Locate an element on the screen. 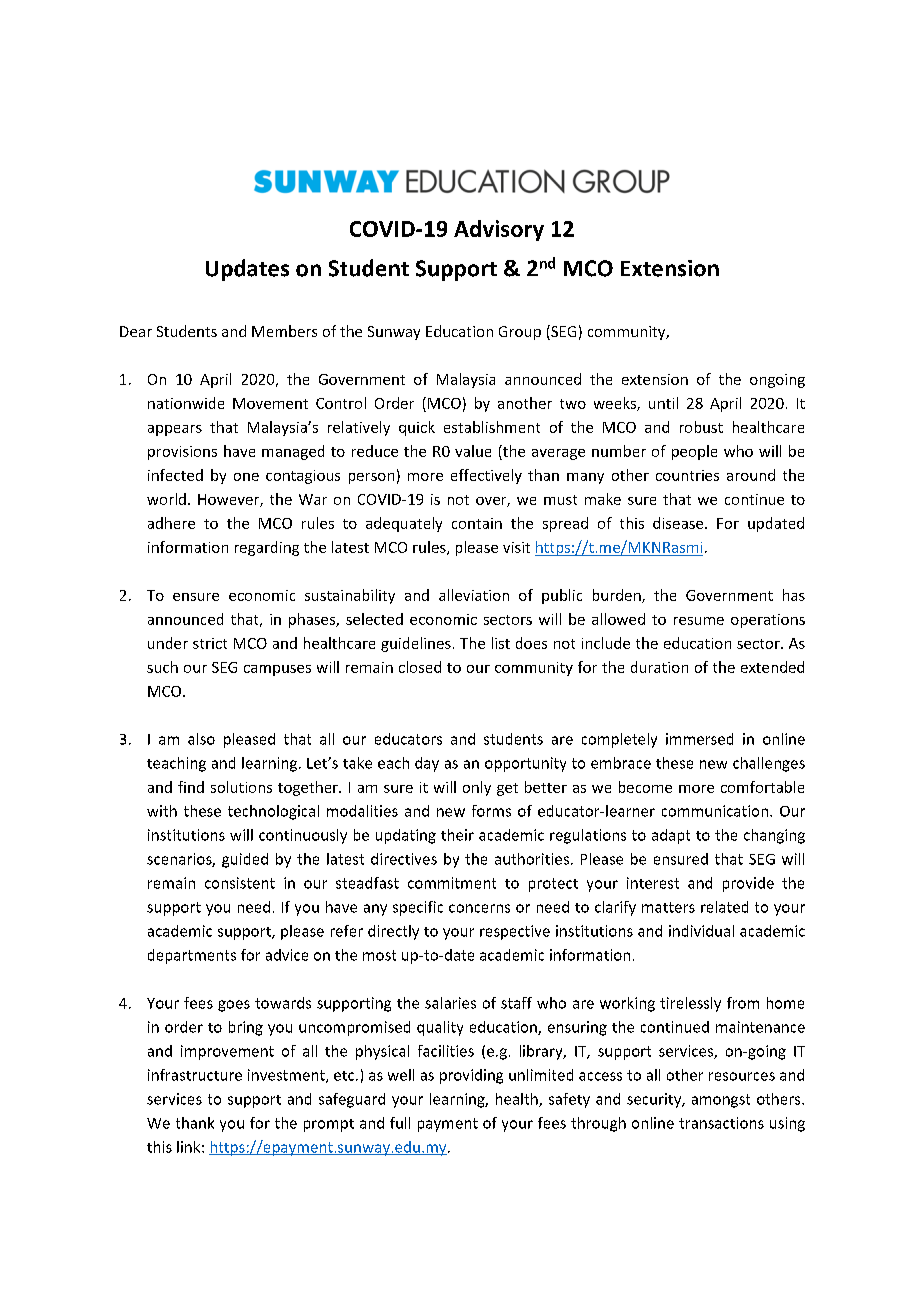 This screenshot has height=1308, width=924. disease is located at coordinates (679, 523).
